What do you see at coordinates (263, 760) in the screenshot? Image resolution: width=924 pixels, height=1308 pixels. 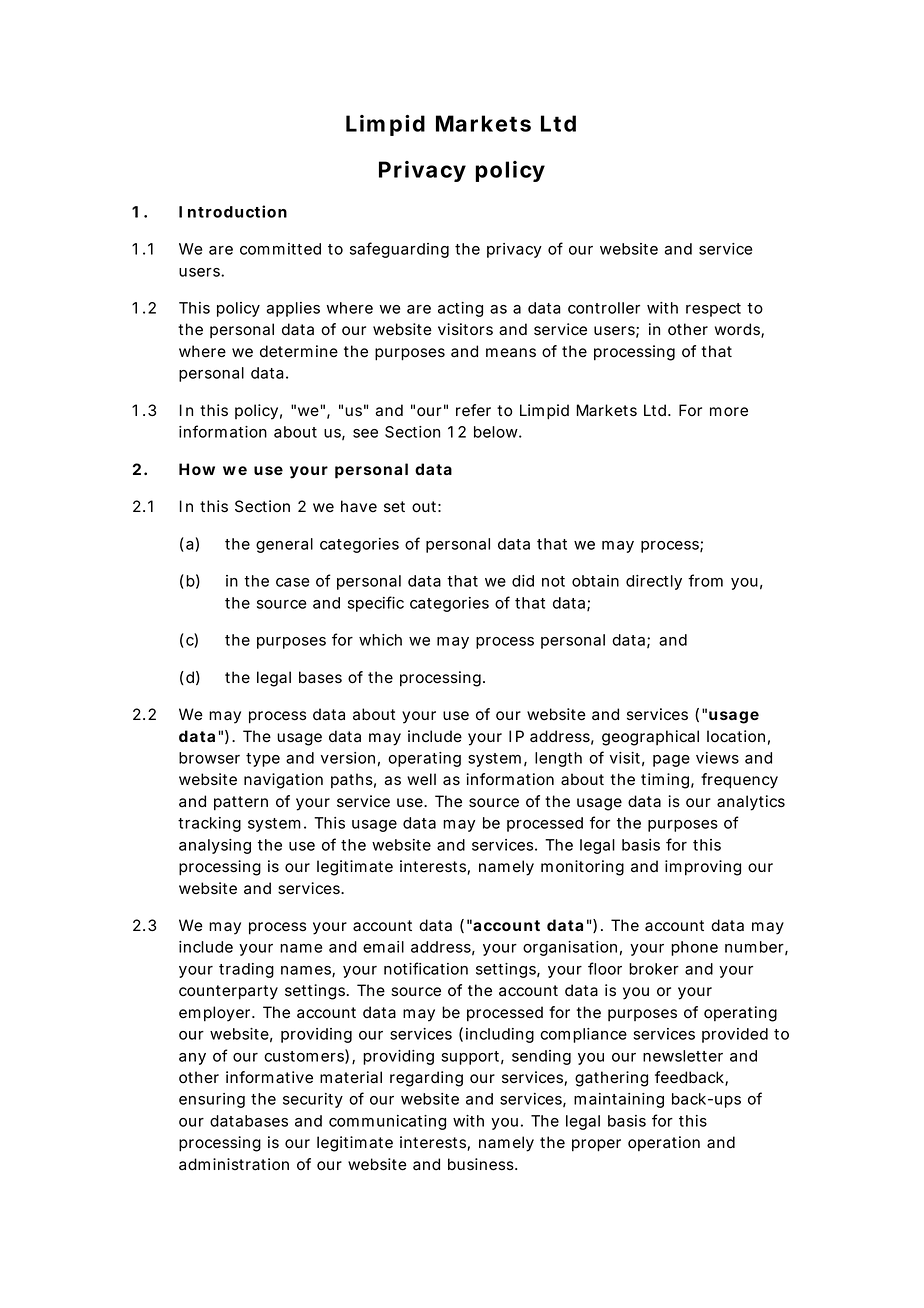 I see `type` at bounding box center [263, 760].
